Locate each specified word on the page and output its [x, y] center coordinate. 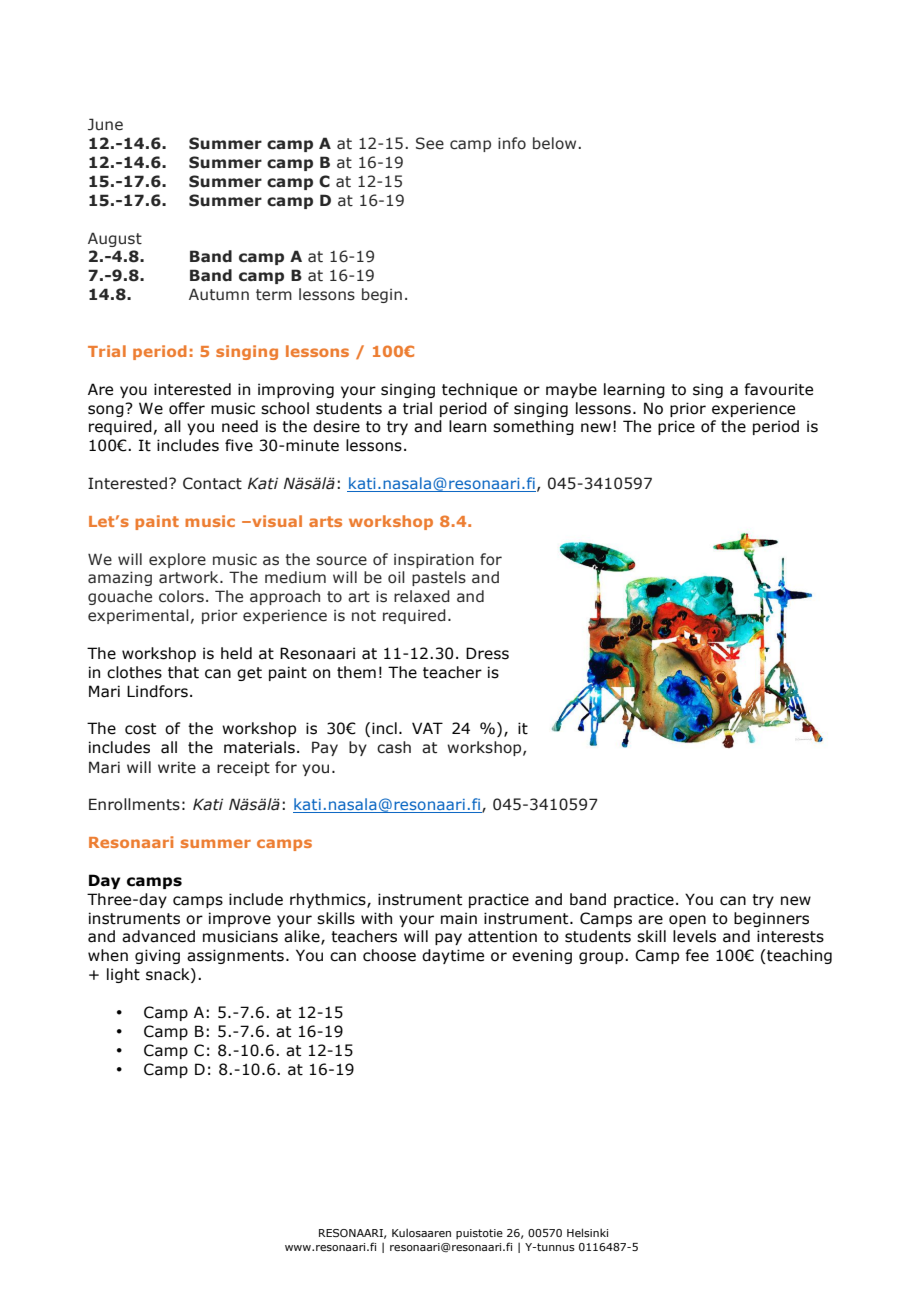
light [123, 975]
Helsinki [587, 1232]
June [105, 124]
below [556, 143]
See [430, 143]
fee [697, 955]
